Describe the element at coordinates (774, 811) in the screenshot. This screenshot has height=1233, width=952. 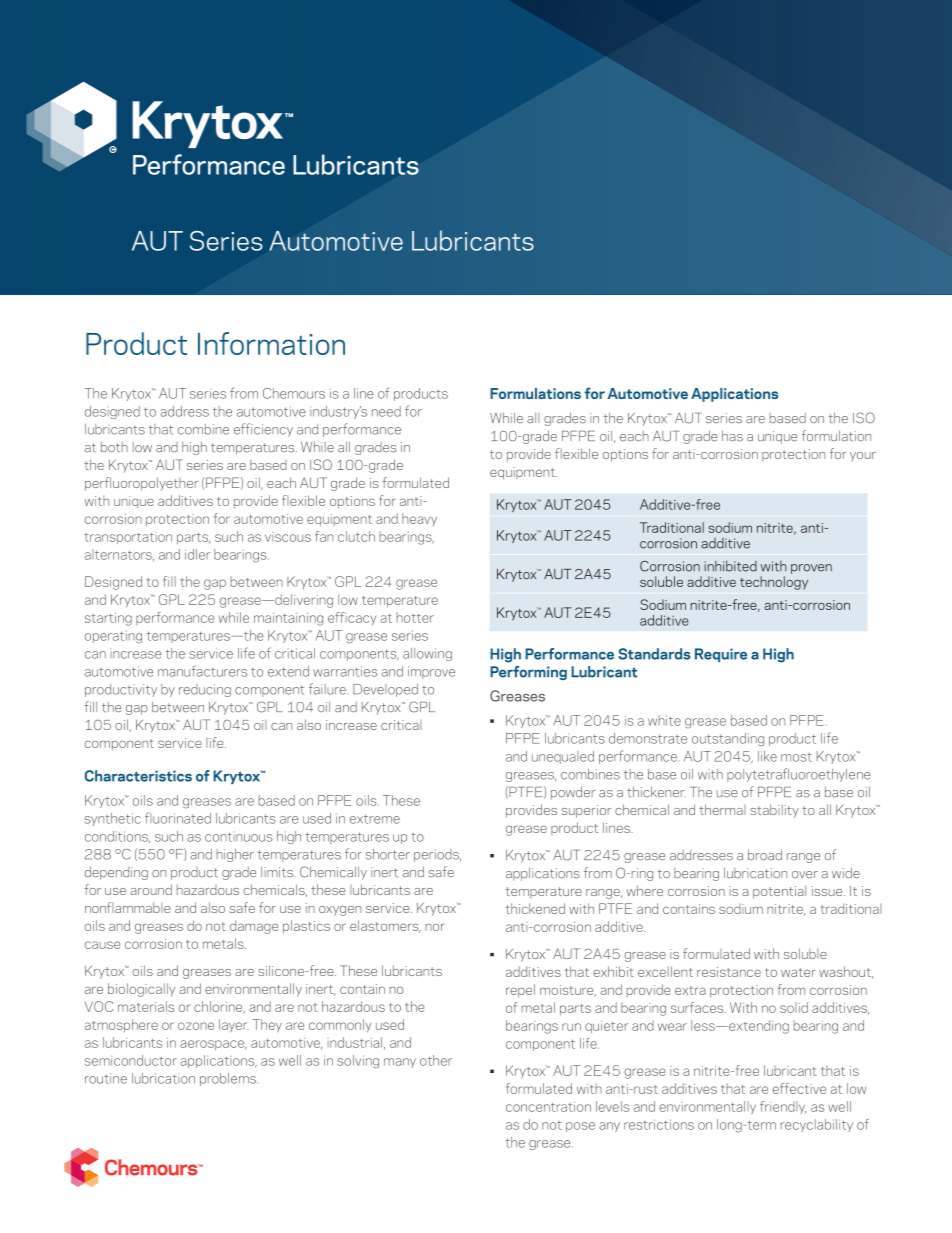
I see `stability` at that location.
